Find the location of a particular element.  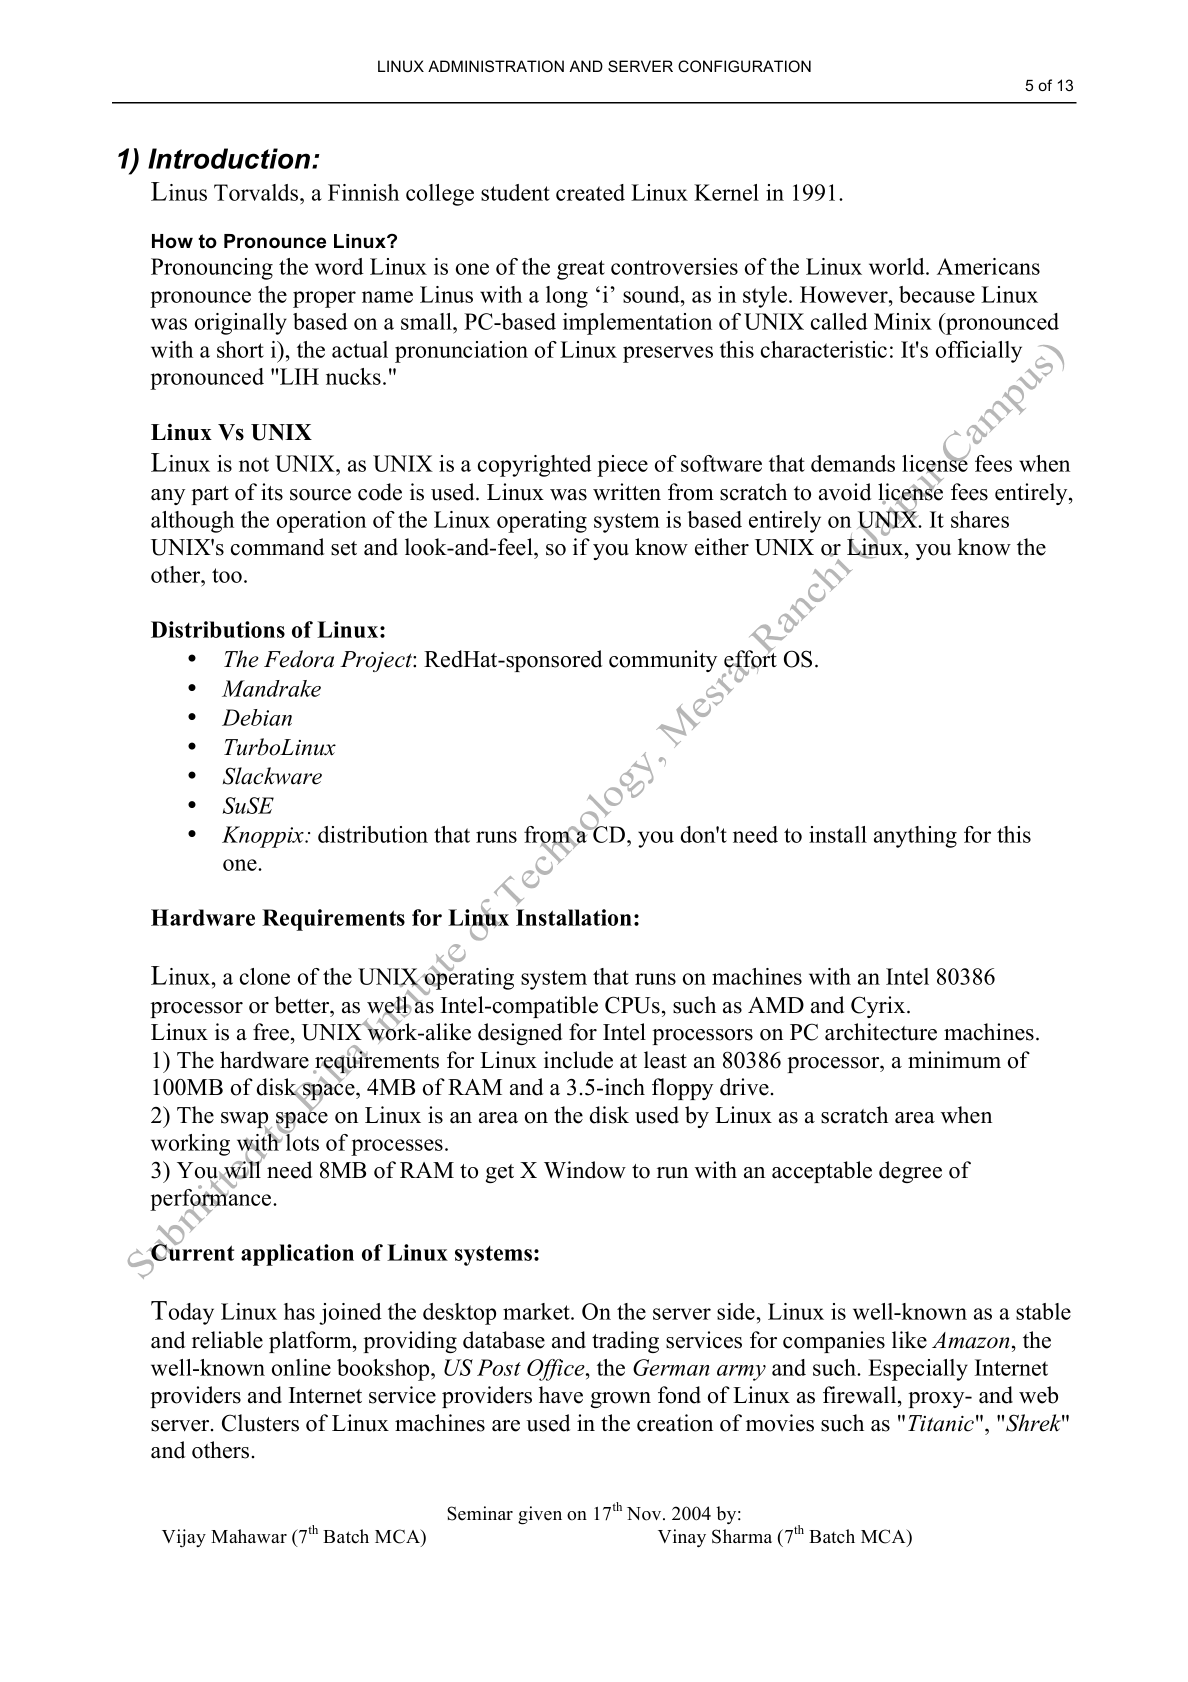

world is located at coordinates (898, 266).
